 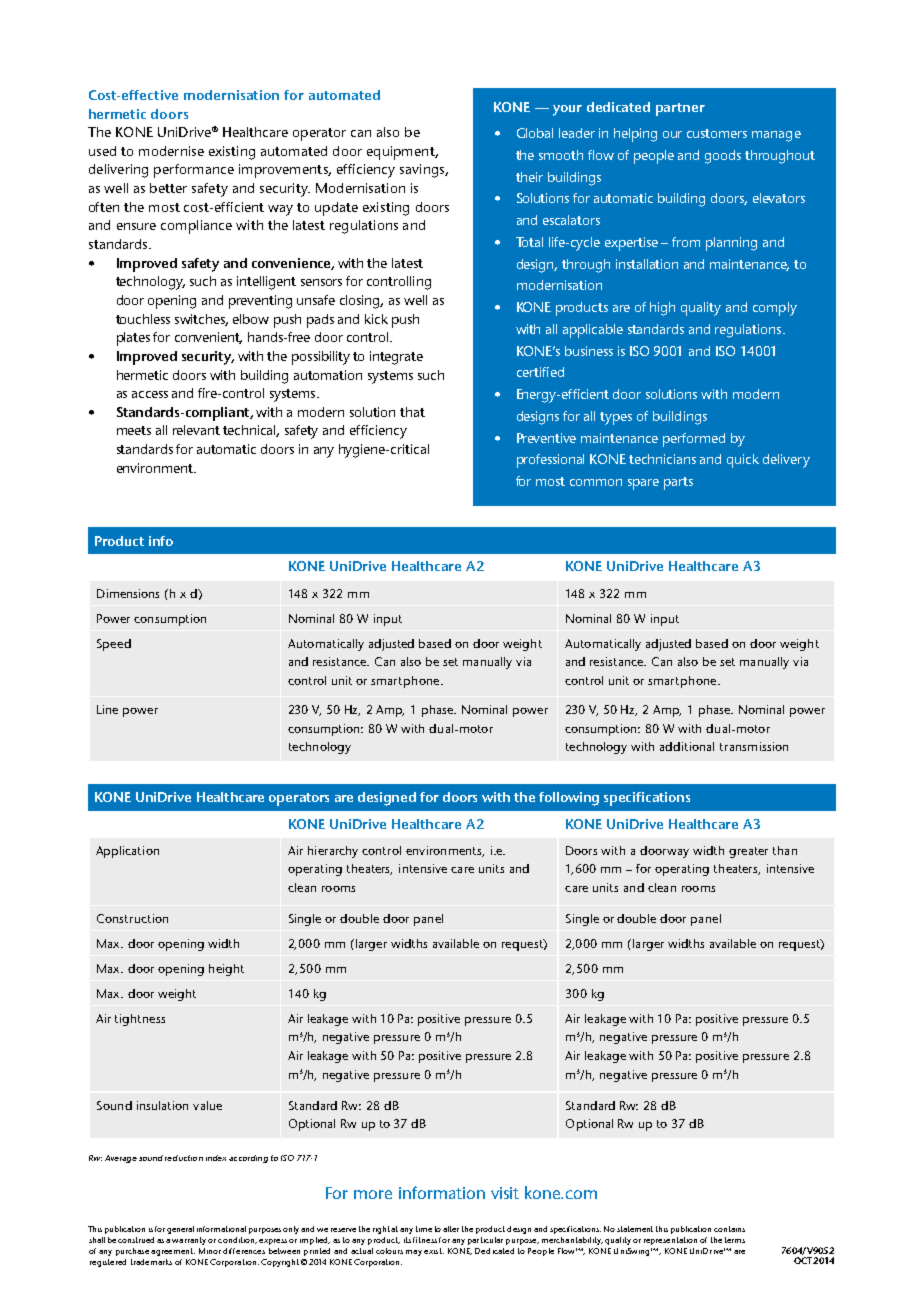 I want to click on Global, so click(x=535, y=133).
